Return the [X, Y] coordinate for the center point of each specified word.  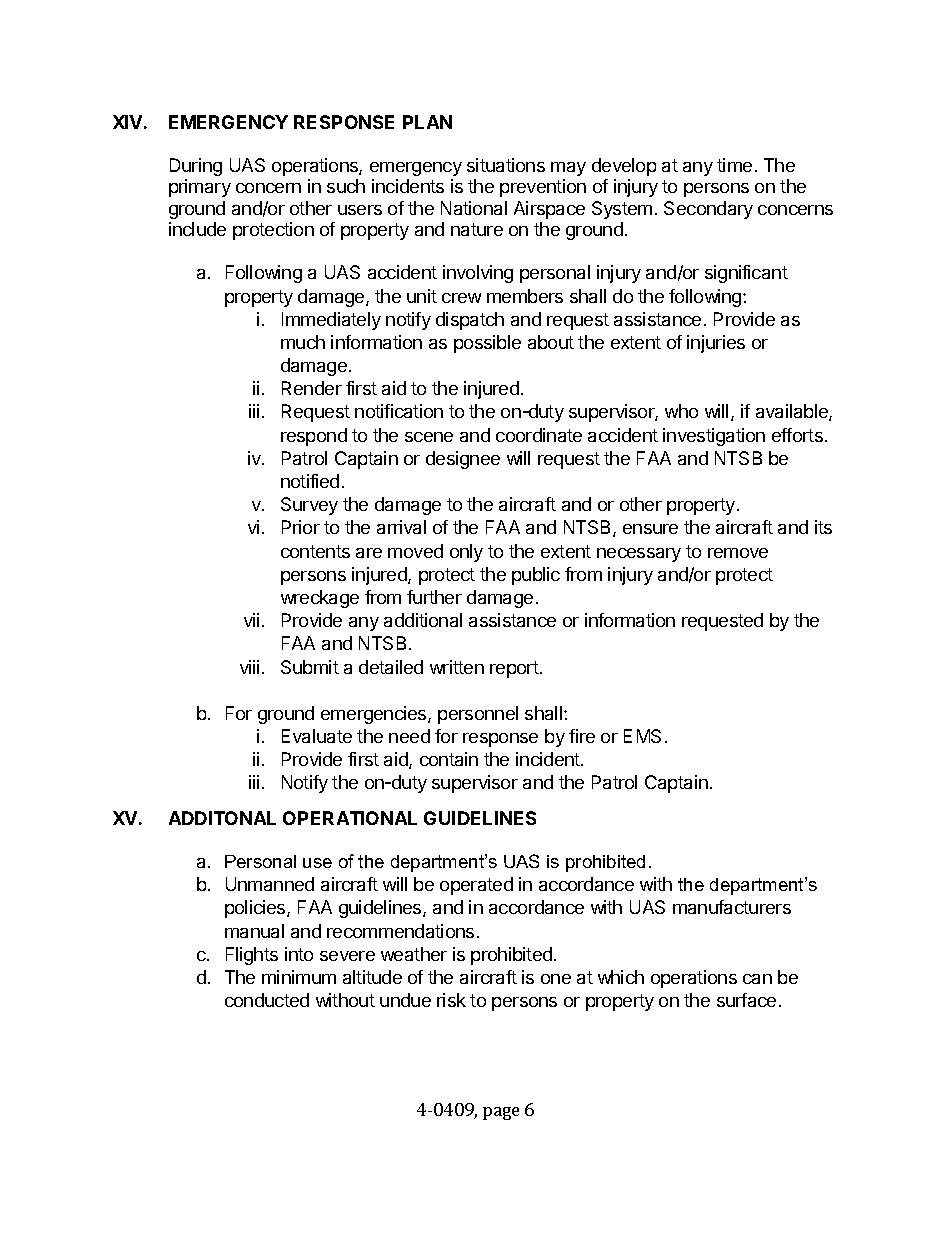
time [734, 165]
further [434, 597]
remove [738, 553]
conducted [267, 1000]
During [196, 167]
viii [249, 667]
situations [506, 165]
